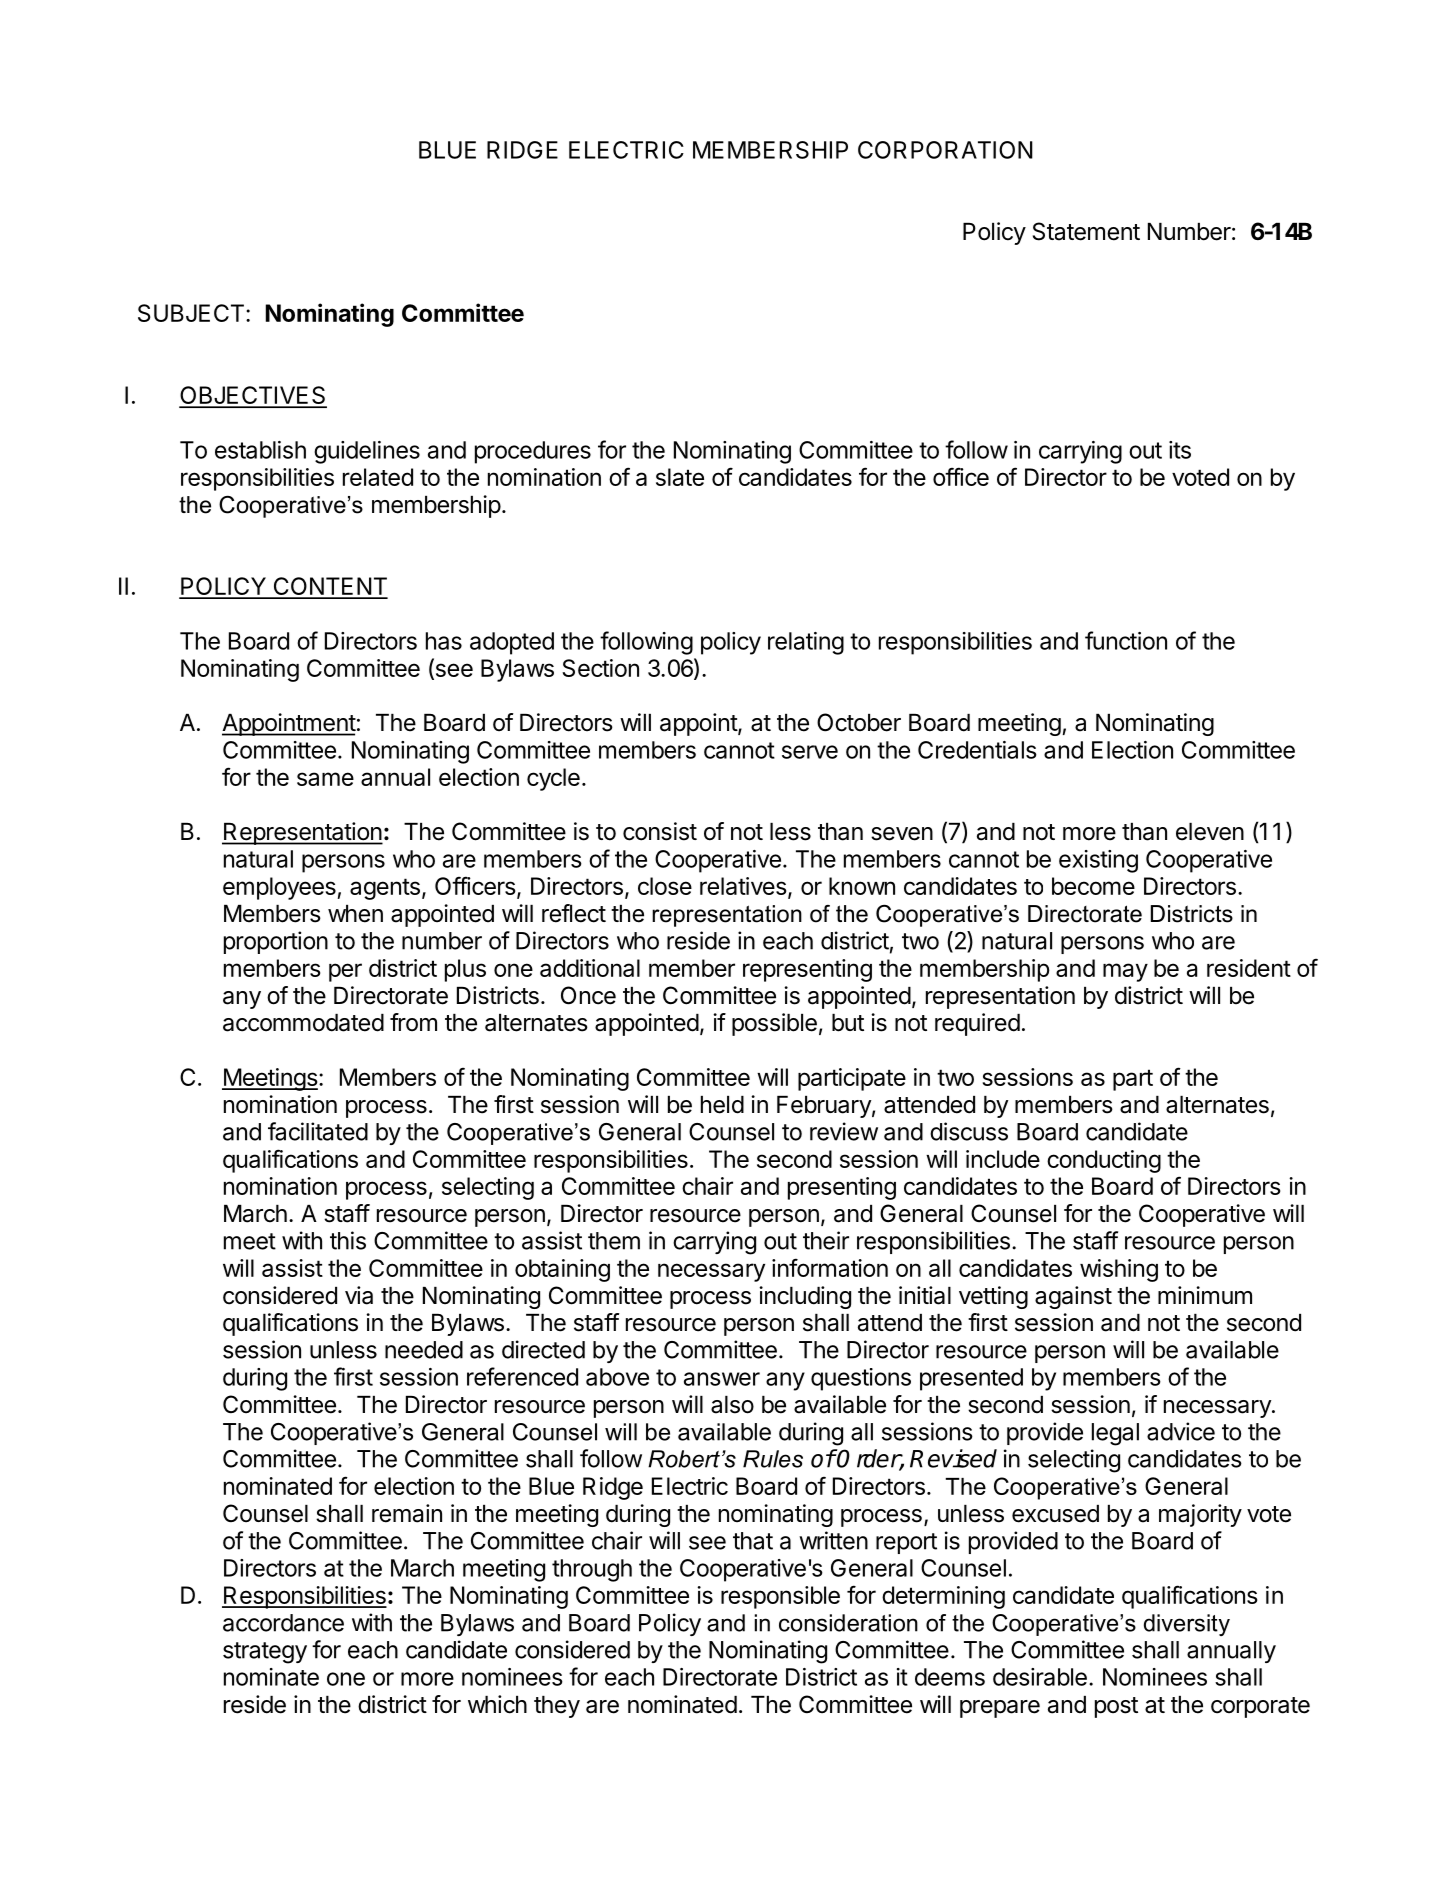  I want to click on Statement, so click(1086, 231).
